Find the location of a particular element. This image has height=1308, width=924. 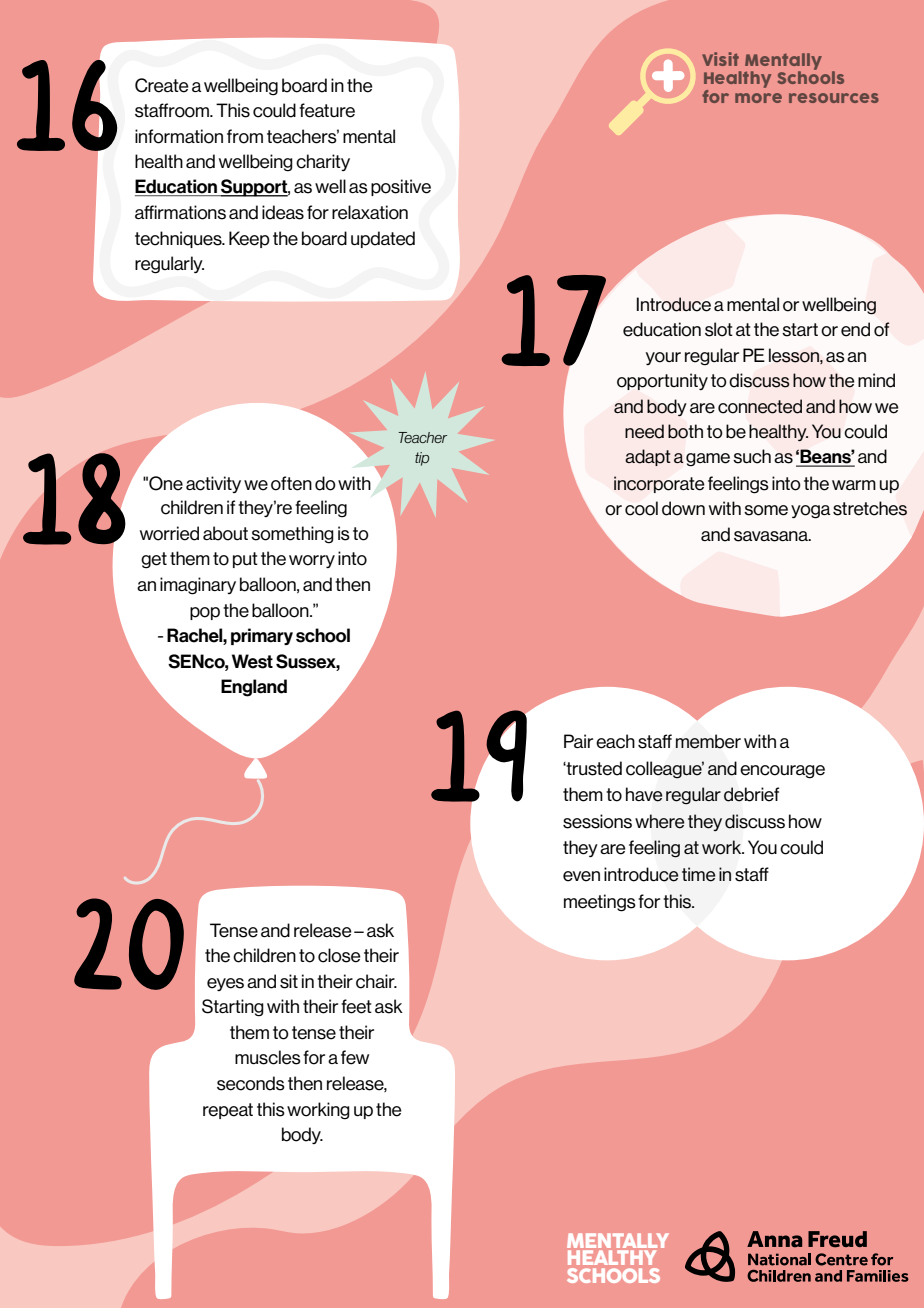

few is located at coordinates (355, 1057).
